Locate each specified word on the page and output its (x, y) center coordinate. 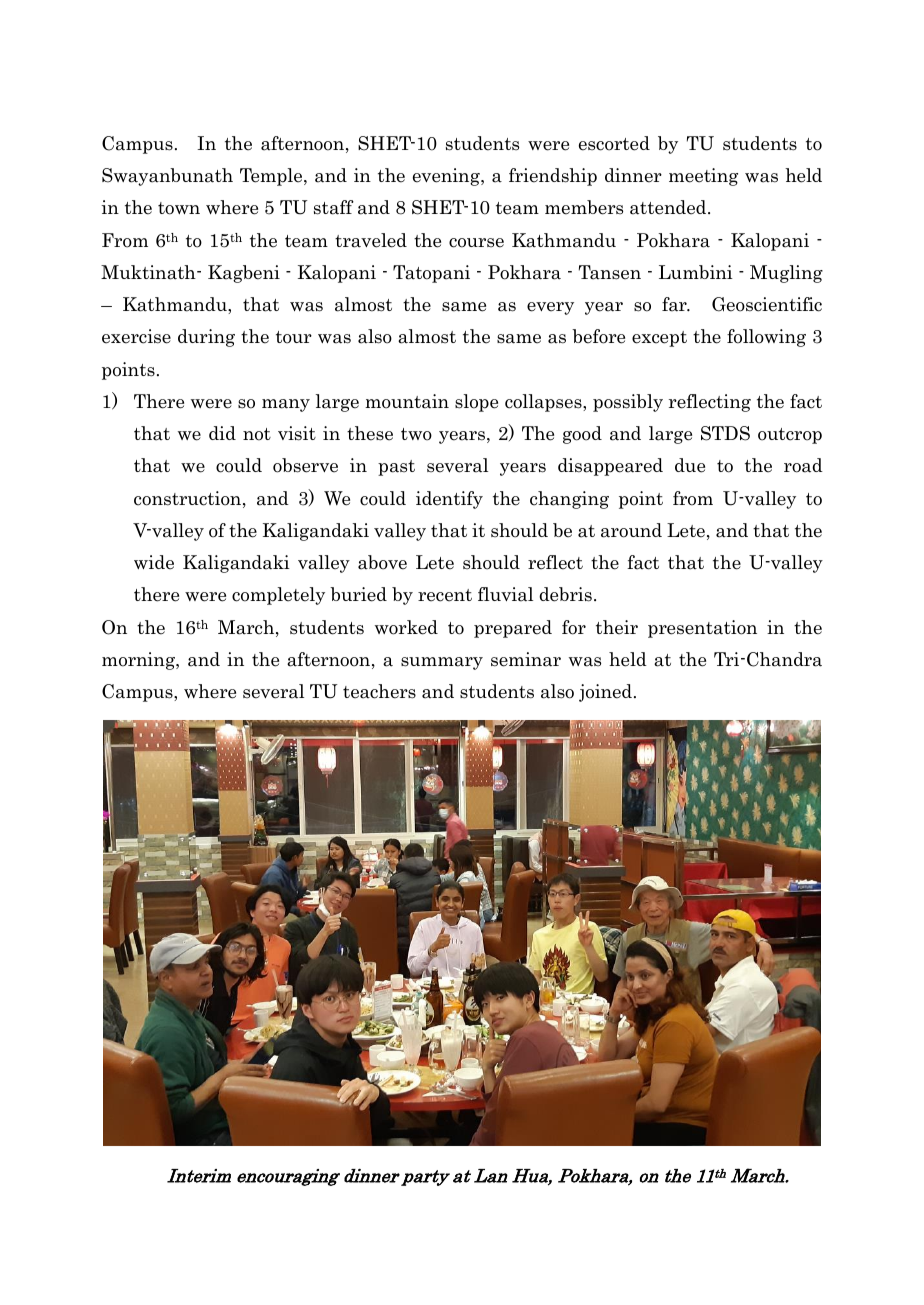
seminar (526, 659)
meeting (703, 177)
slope (476, 403)
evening (447, 177)
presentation (702, 629)
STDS (725, 433)
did (222, 433)
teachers (379, 691)
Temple (272, 177)
